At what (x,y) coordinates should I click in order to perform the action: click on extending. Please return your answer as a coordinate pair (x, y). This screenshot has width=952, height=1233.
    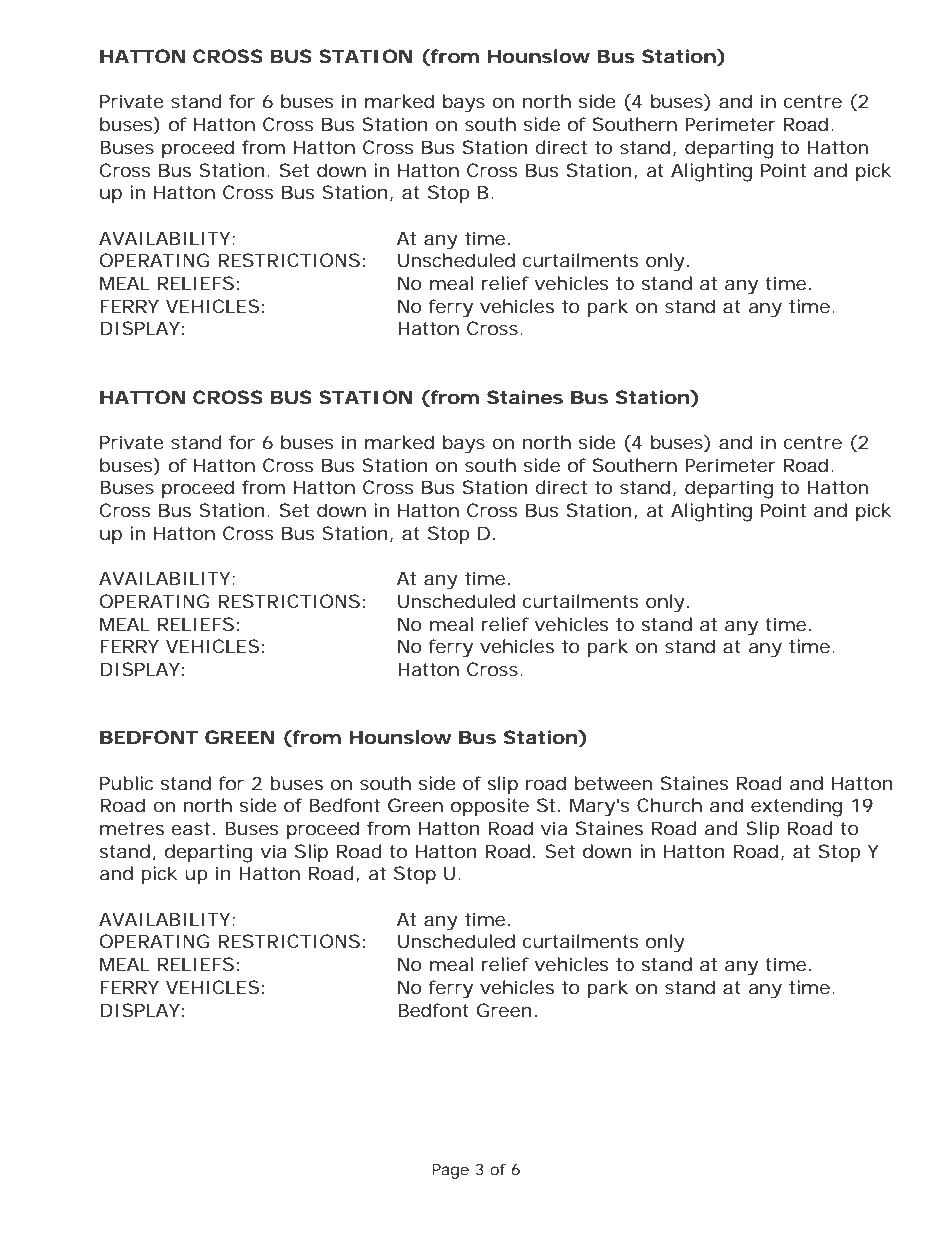
    Looking at the image, I should click on (796, 807).
